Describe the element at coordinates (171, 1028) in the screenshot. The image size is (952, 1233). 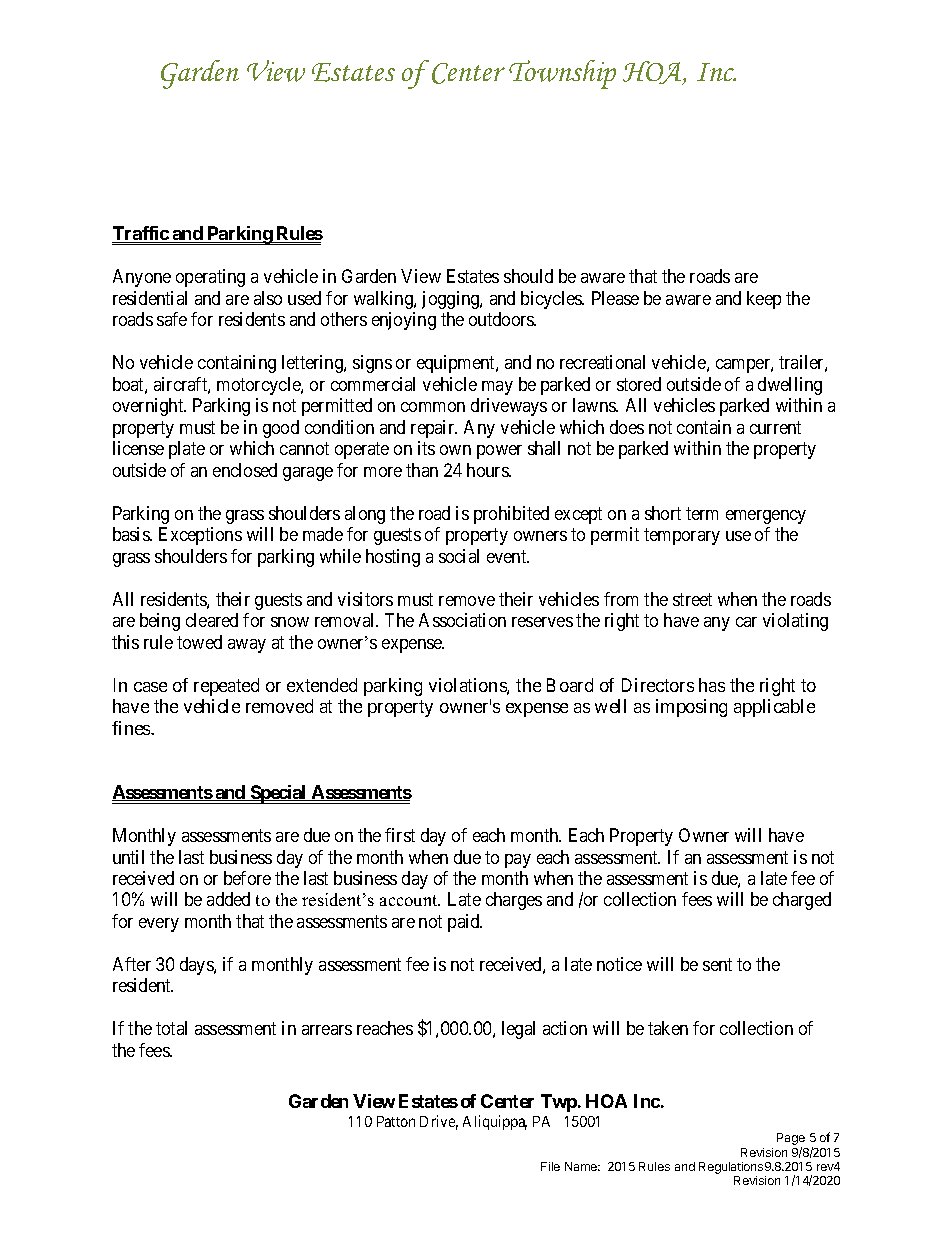
I see `total` at that location.
